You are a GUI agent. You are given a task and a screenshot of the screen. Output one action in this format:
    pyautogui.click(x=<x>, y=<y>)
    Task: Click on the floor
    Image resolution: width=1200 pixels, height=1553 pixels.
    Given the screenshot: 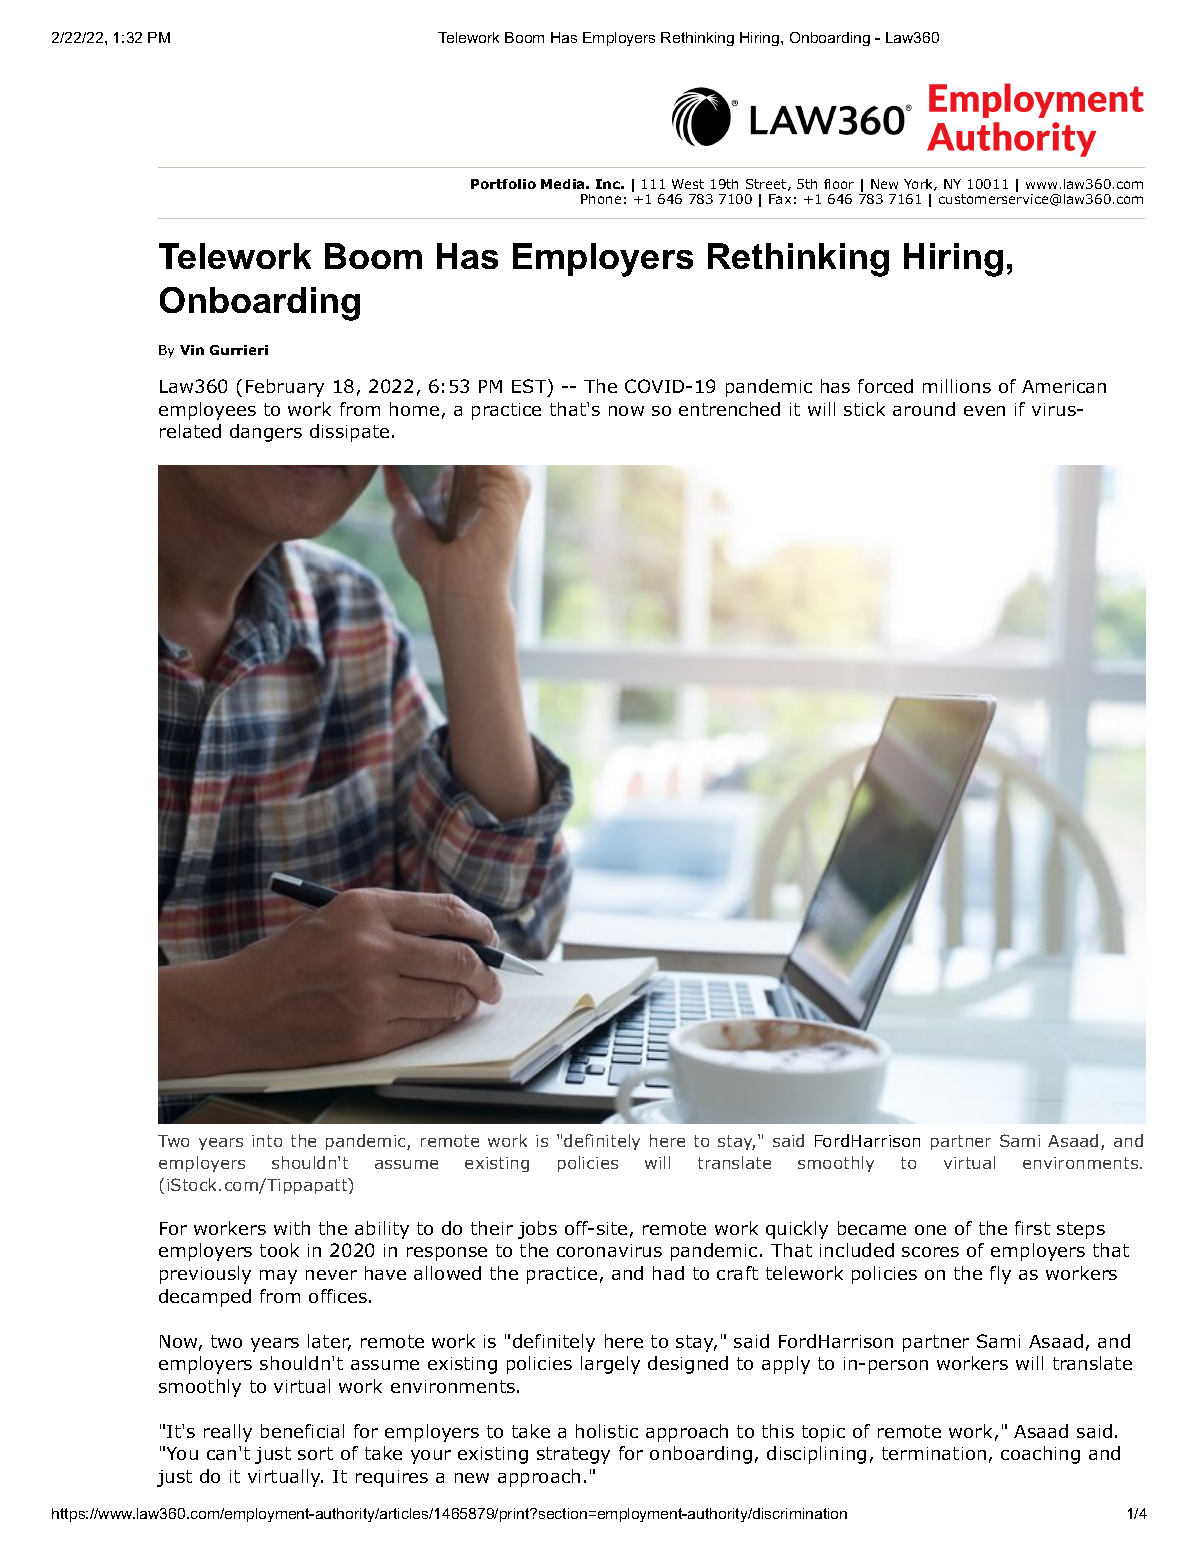 What is the action you would take?
    pyautogui.click(x=839, y=184)
